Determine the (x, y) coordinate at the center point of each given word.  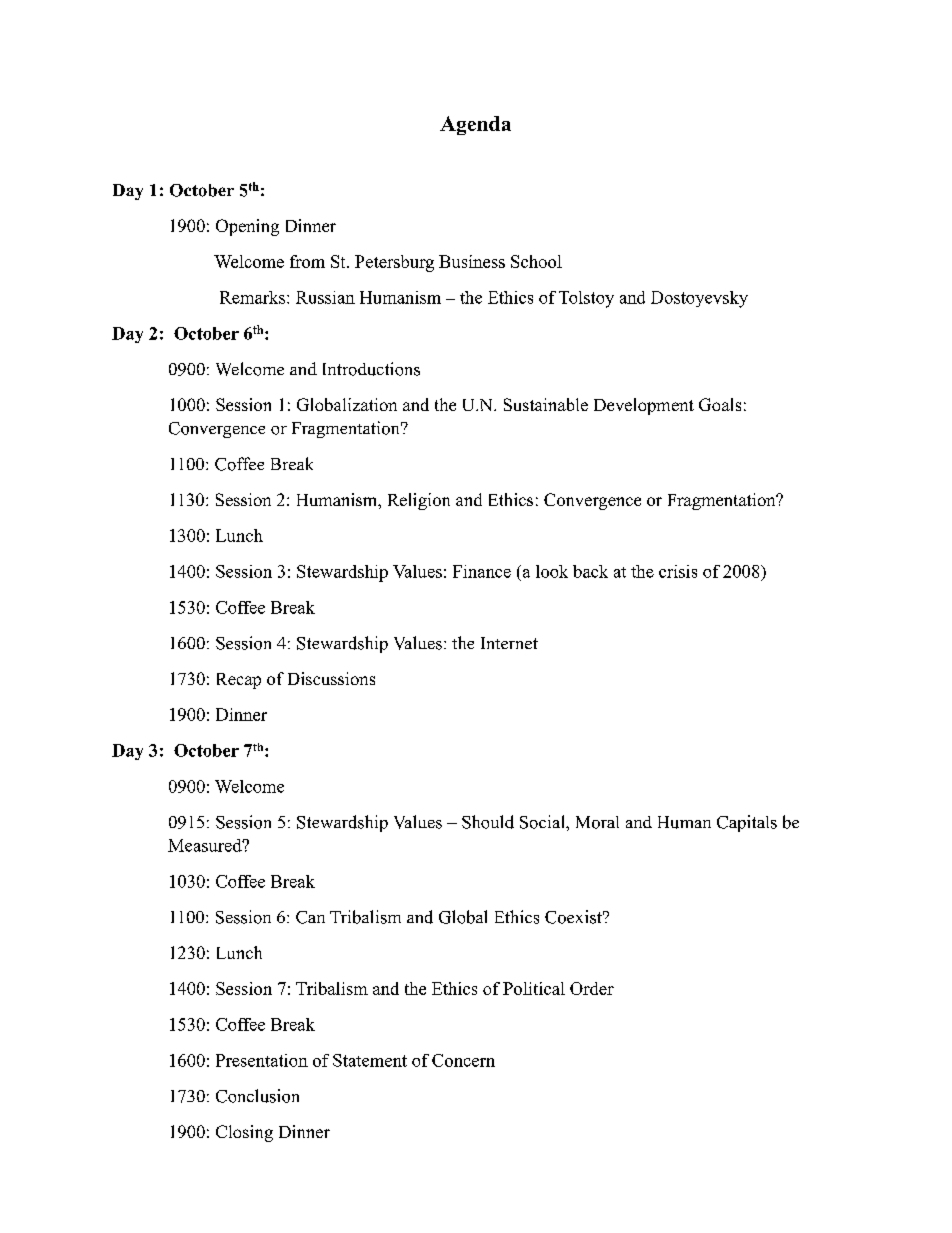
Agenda (475, 125)
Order (592, 988)
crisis (678, 571)
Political (534, 988)
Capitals (747, 823)
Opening (247, 227)
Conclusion (257, 1096)
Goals (720, 404)
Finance (482, 571)
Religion (419, 501)
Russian (325, 297)
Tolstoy (586, 299)
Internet (509, 643)
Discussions (331, 678)
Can (310, 917)
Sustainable (546, 404)
